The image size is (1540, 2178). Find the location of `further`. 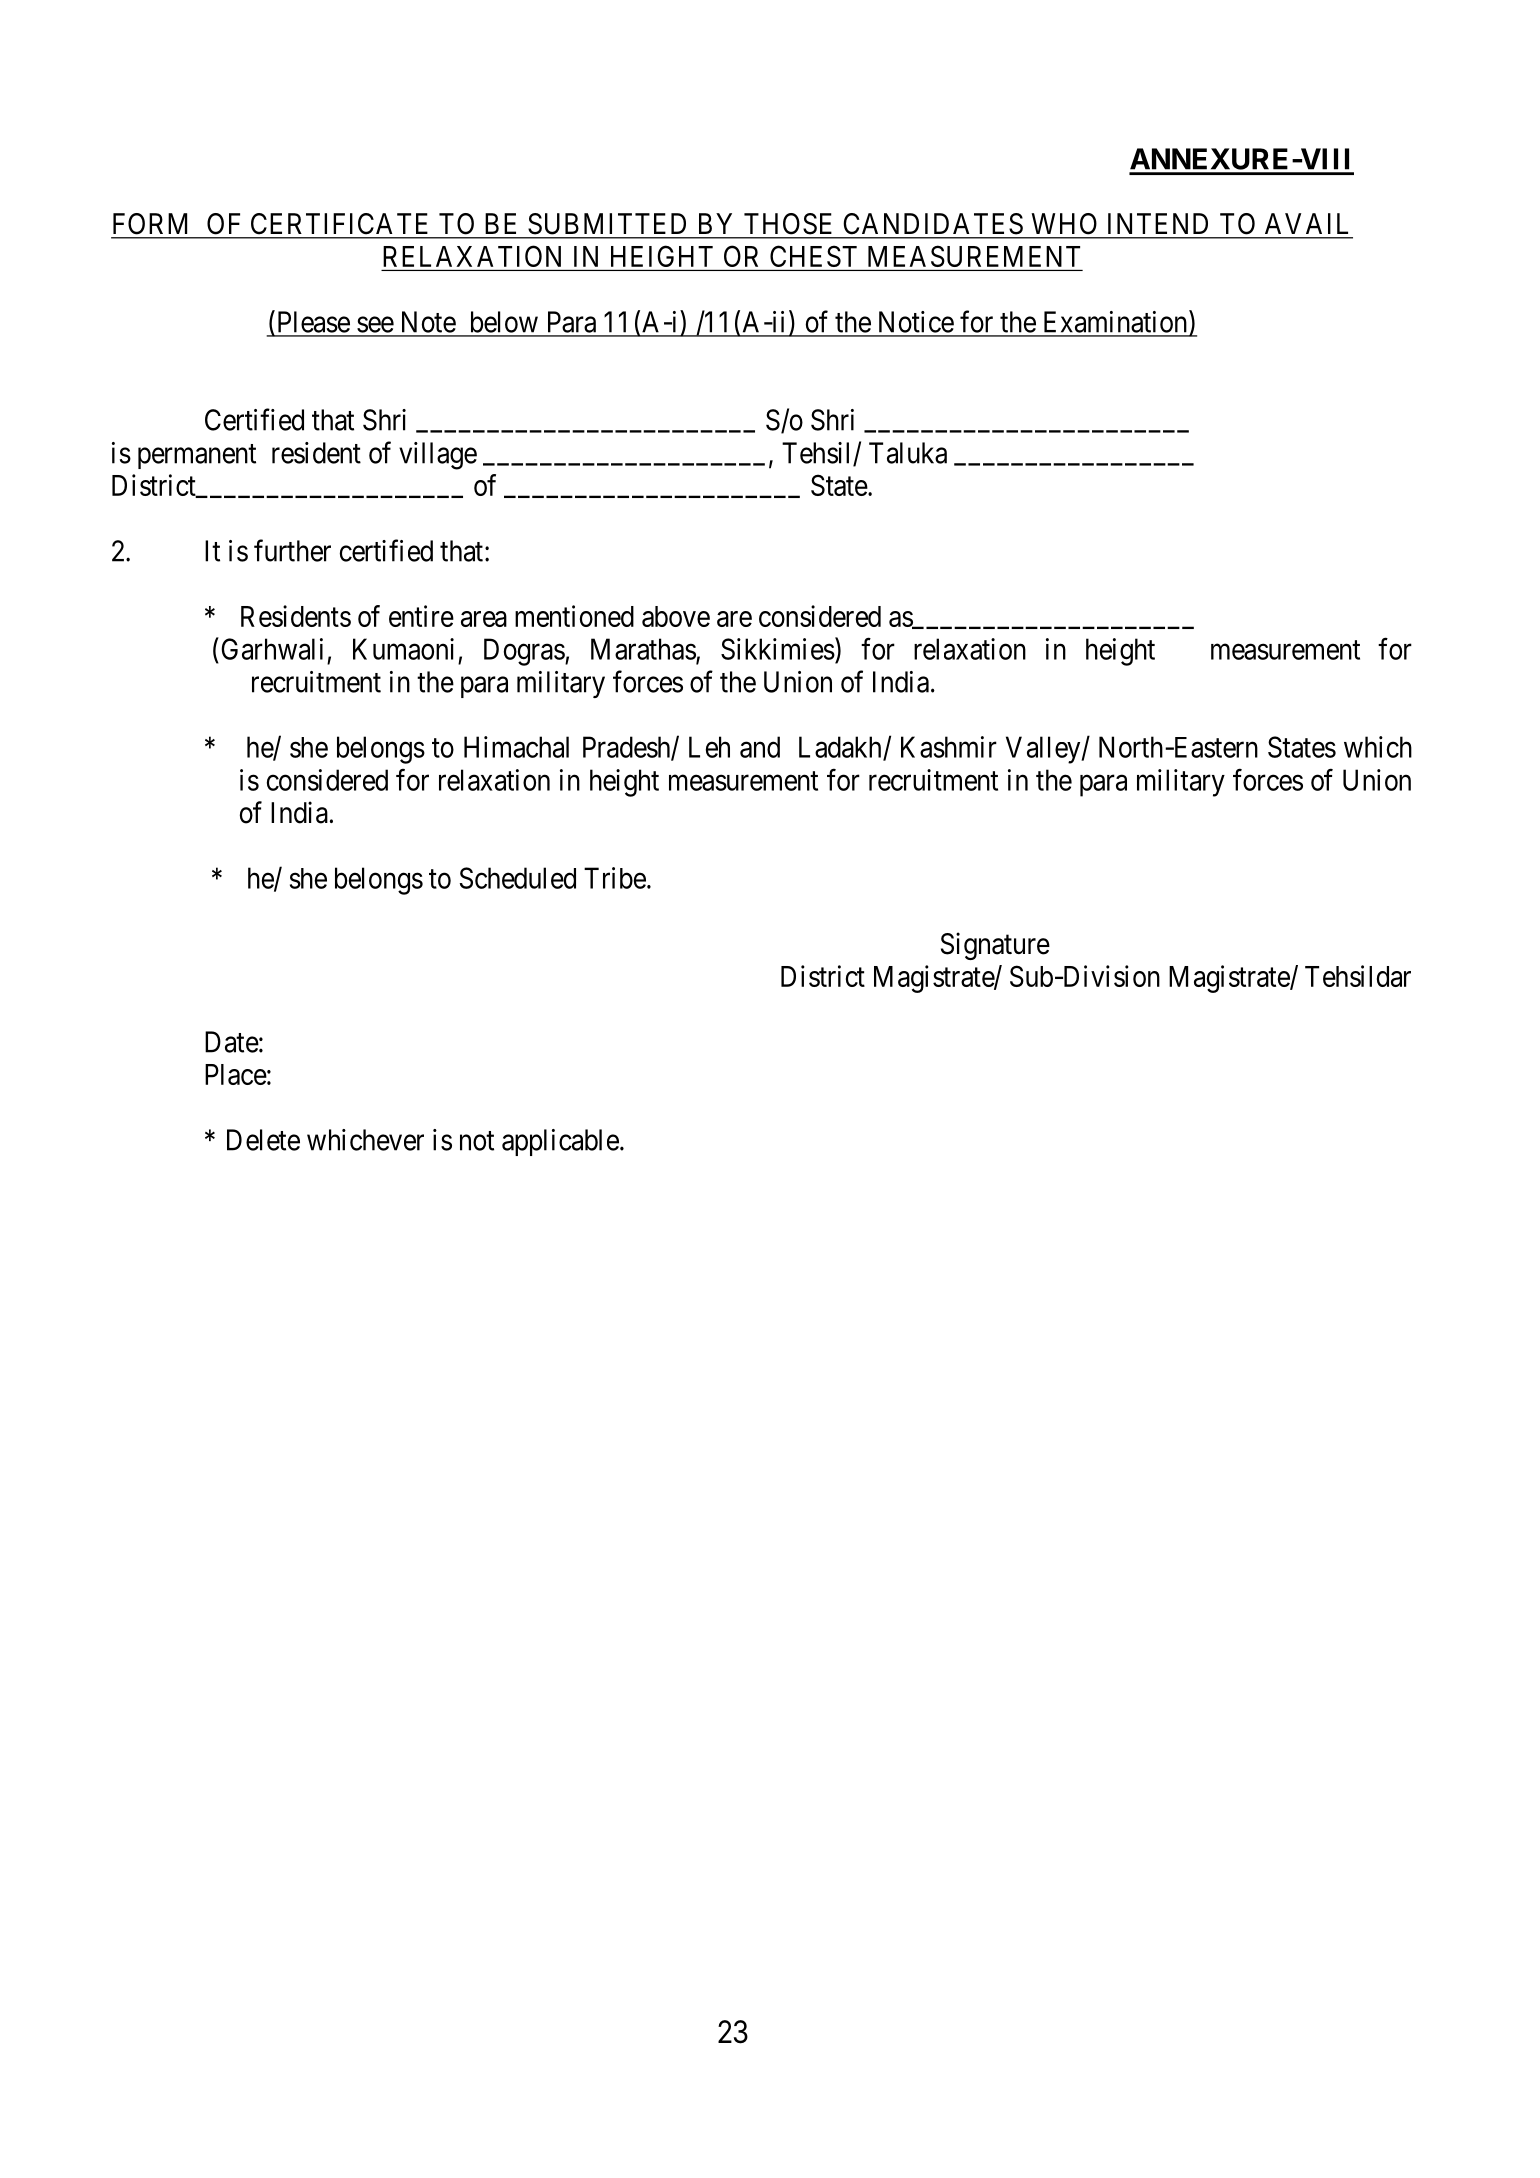

further is located at coordinates (292, 550).
